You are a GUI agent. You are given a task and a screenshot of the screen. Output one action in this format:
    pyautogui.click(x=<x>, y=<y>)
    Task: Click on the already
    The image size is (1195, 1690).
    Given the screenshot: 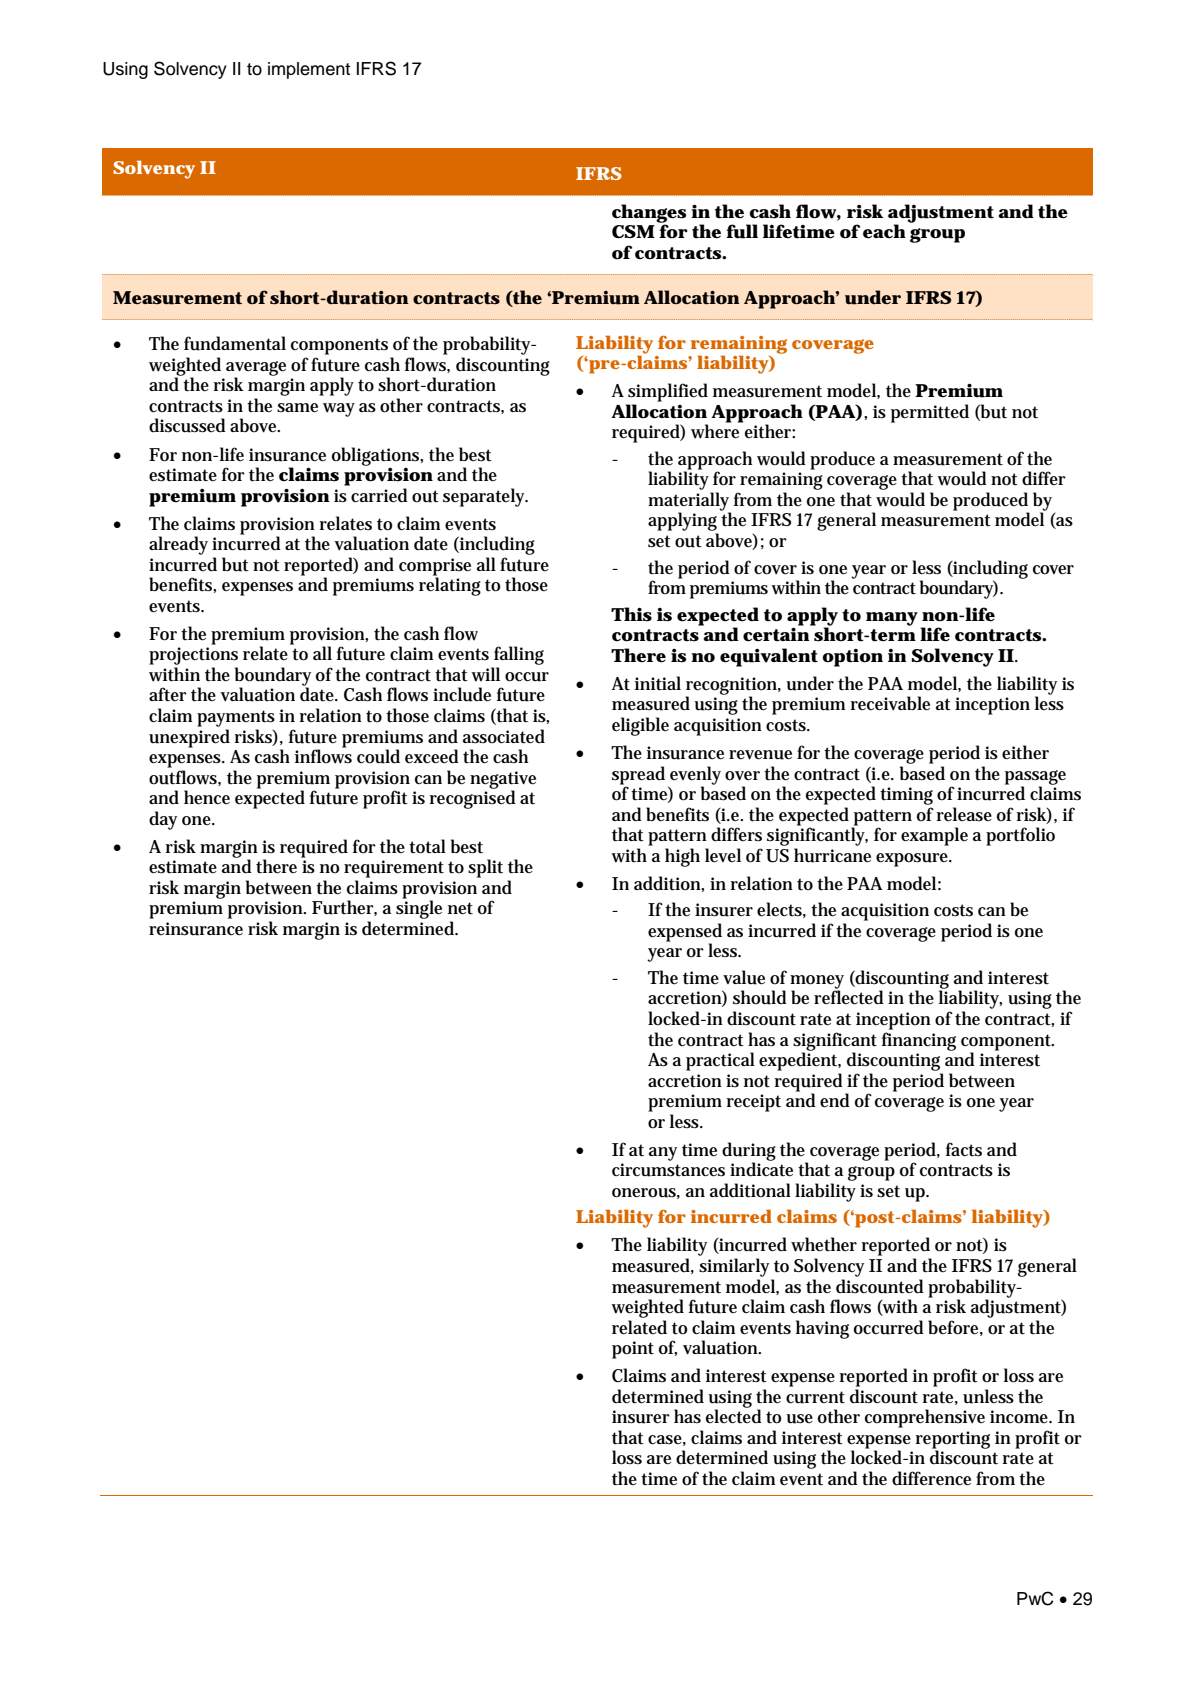 What is the action you would take?
    pyautogui.click(x=178, y=545)
